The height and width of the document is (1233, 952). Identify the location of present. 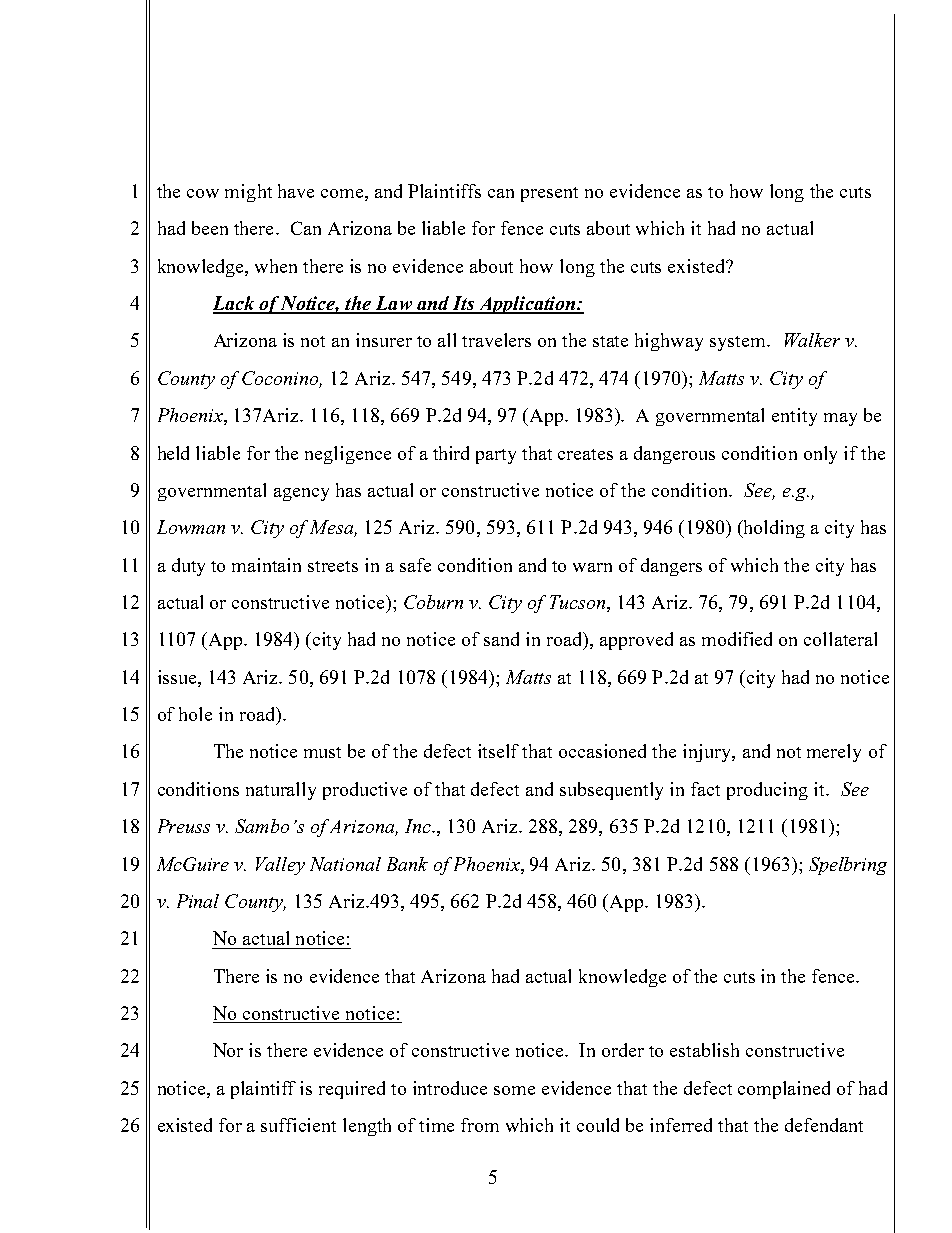
(549, 194).
